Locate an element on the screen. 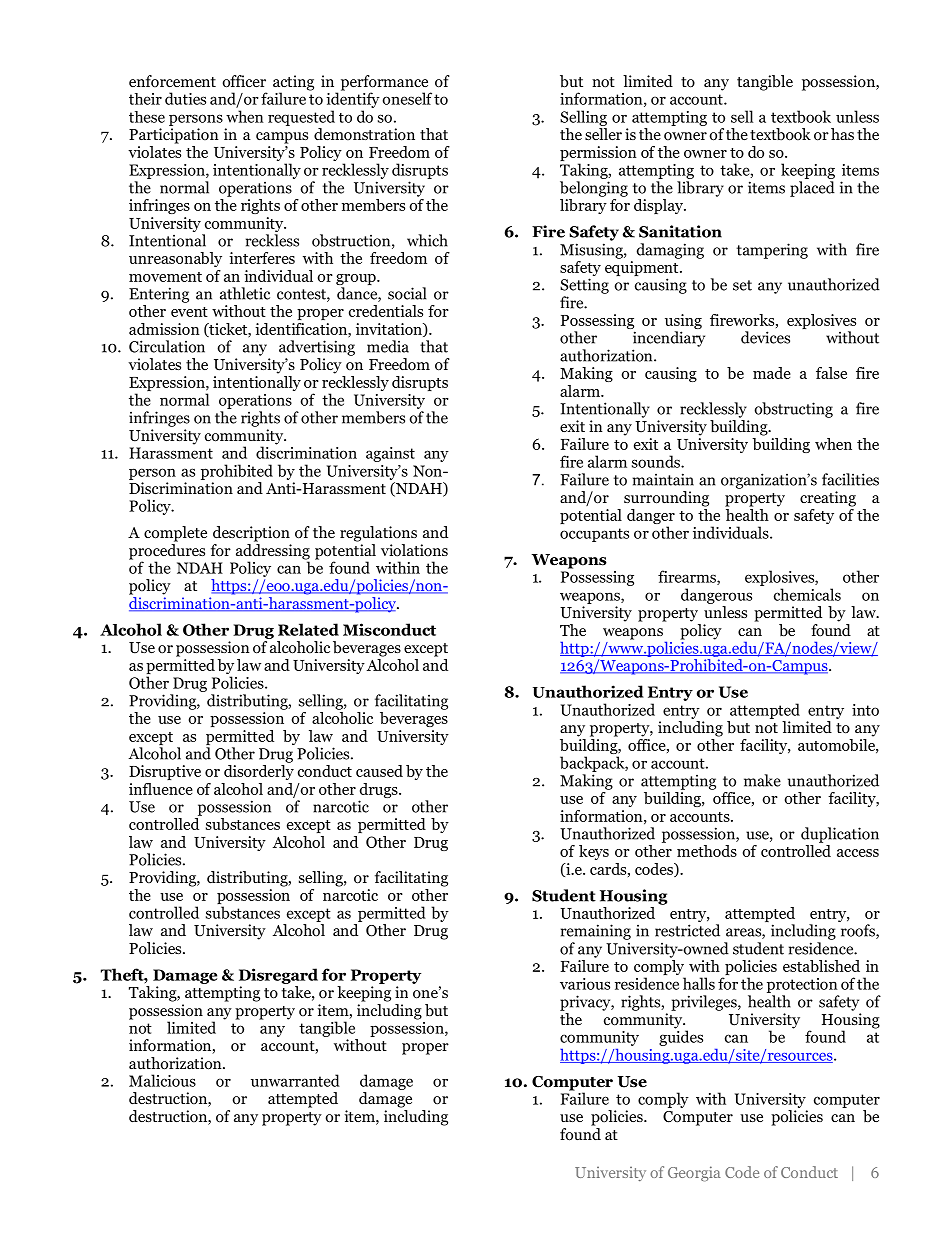  duties is located at coordinates (185, 98).
